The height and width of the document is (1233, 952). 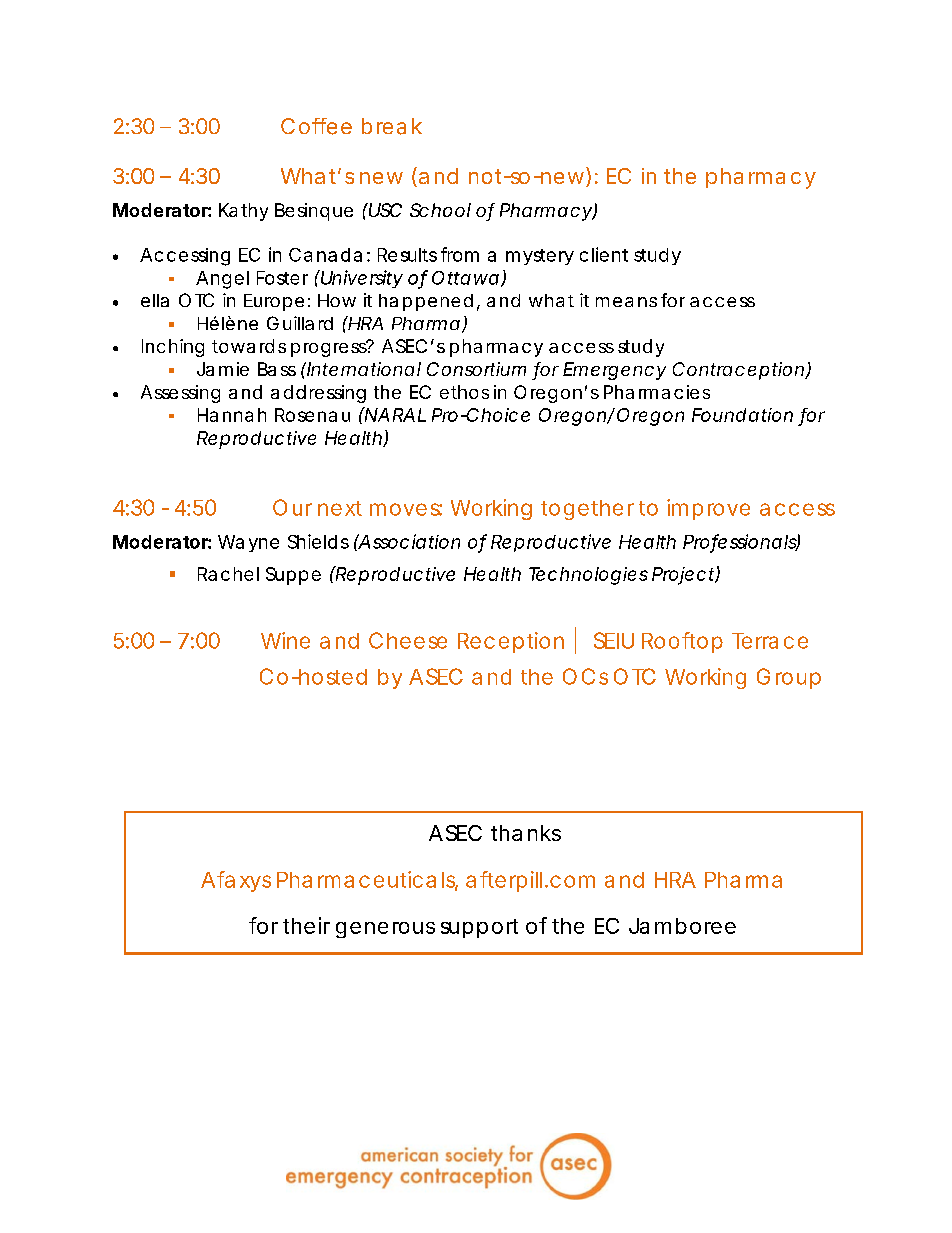 What do you see at coordinates (232, 415) in the document?
I see `Hannah` at bounding box center [232, 415].
